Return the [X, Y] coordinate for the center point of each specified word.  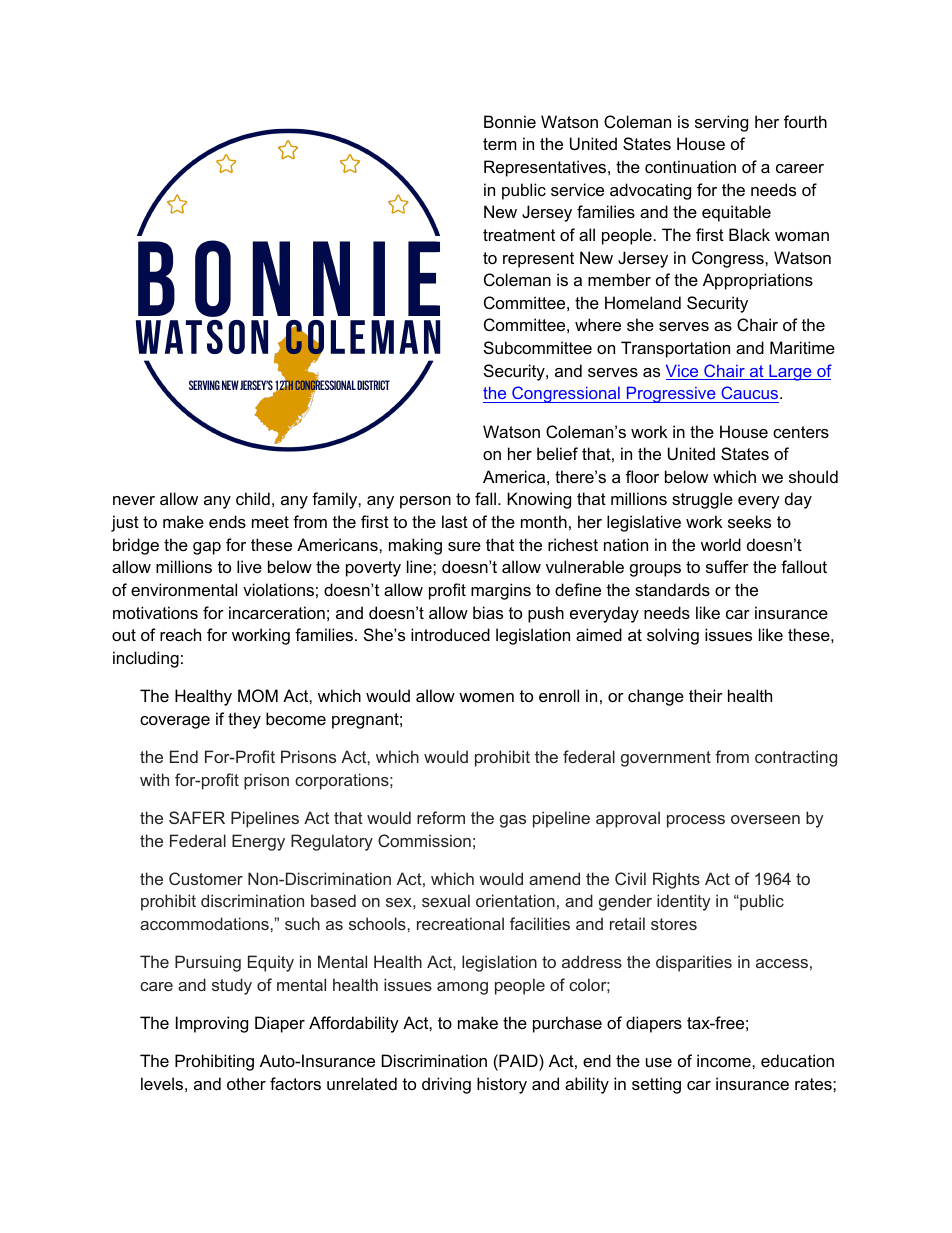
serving [721, 123]
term [500, 144]
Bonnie [510, 121]
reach [180, 634]
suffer [727, 566]
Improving [212, 1024]
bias [488, 612]
